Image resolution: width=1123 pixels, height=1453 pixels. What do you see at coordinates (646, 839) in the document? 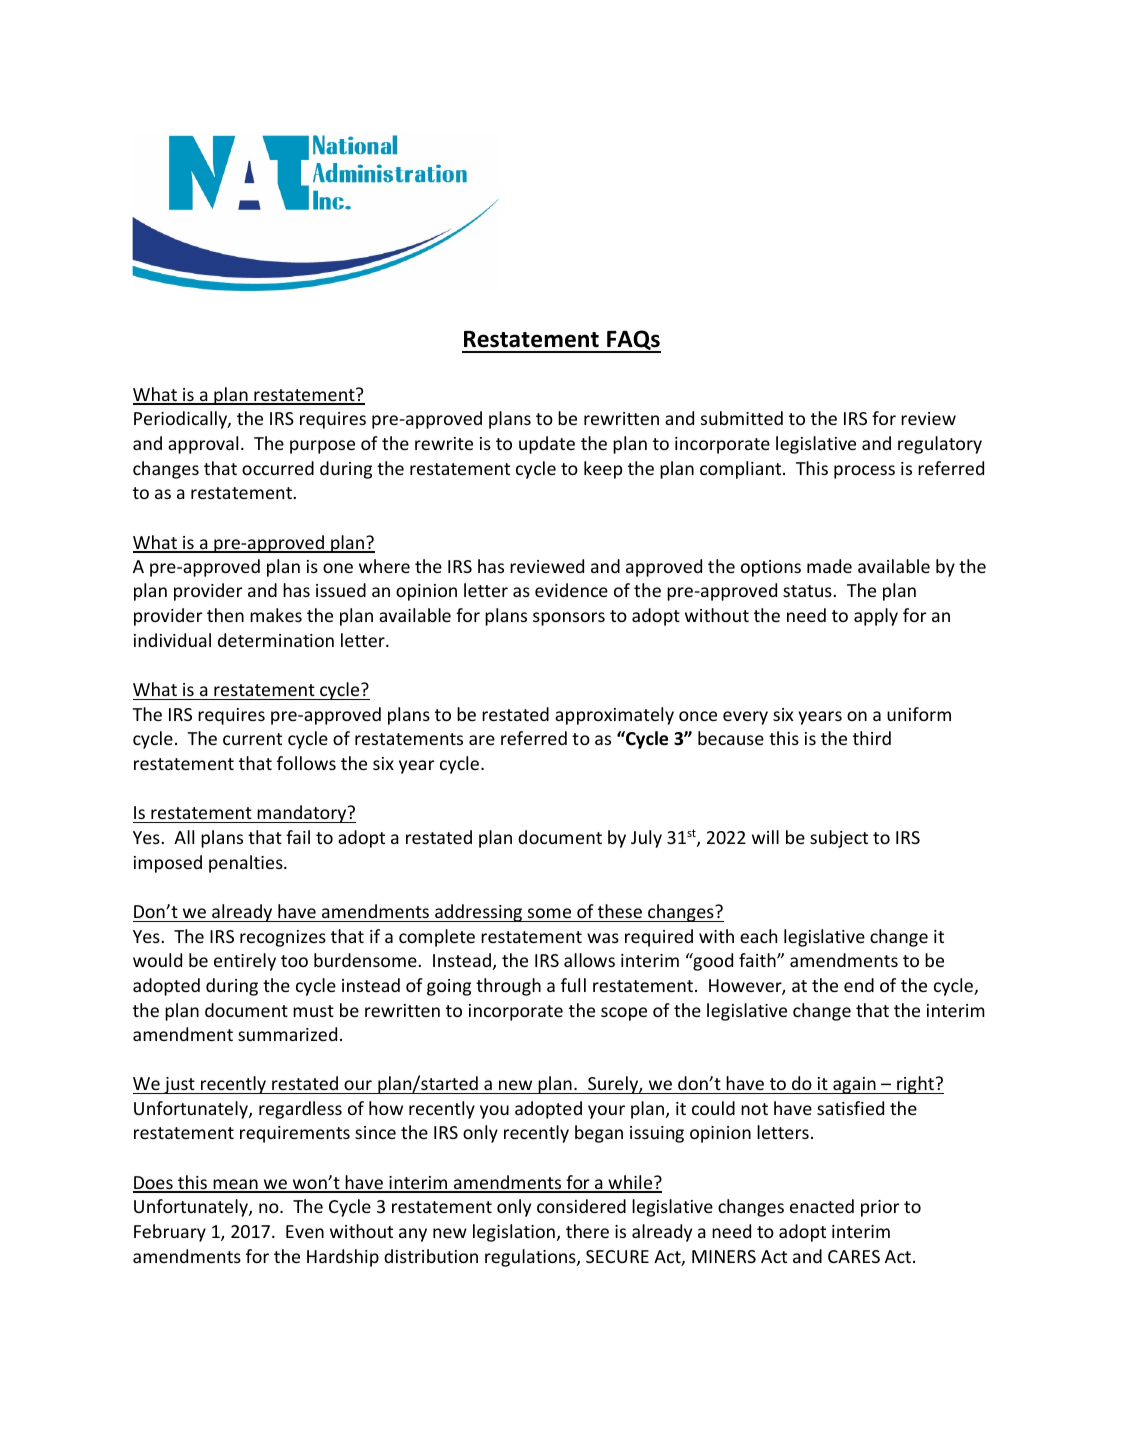
I see `July` at bounding box center [646, 839].
